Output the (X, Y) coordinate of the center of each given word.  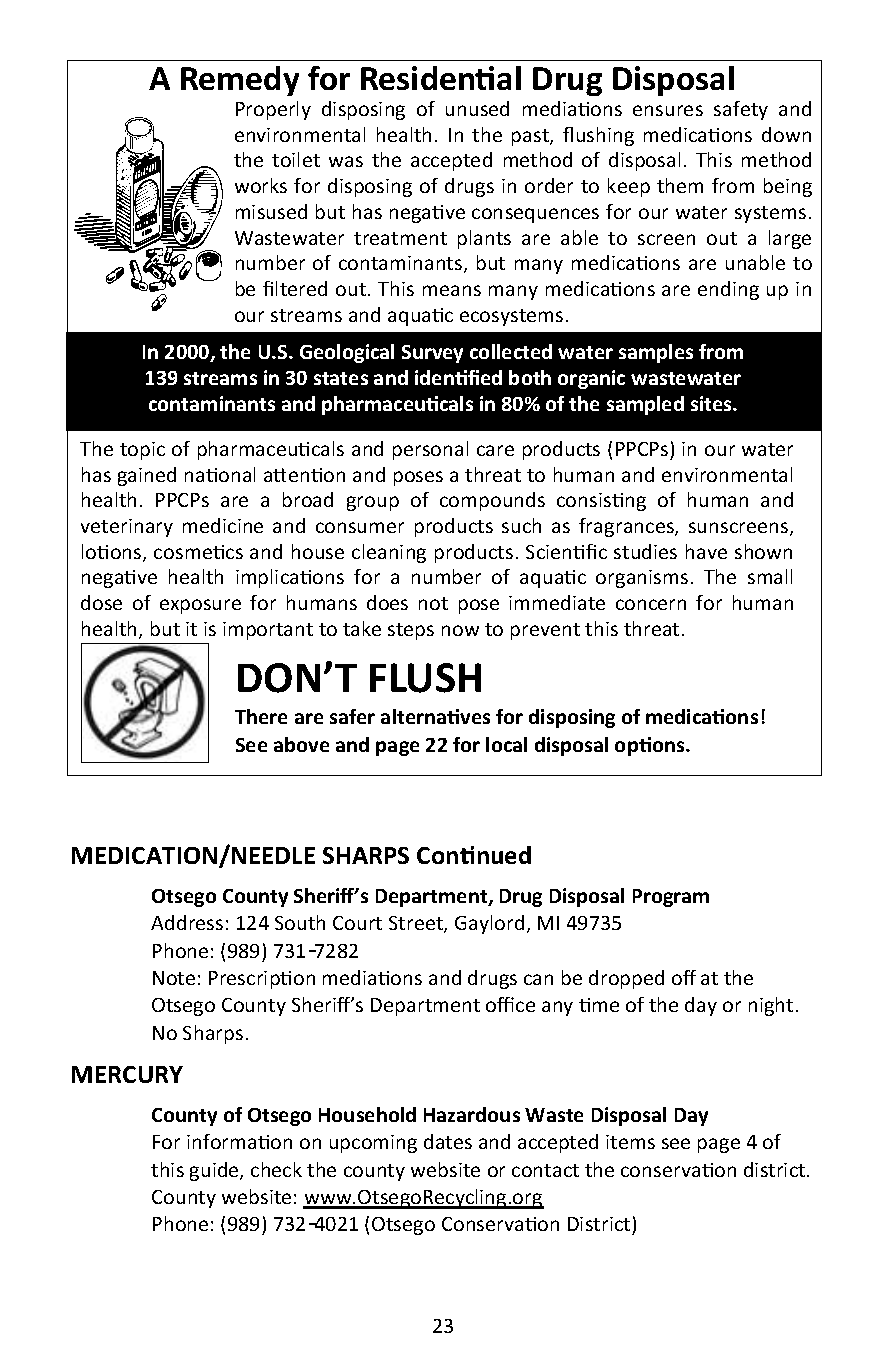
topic (142, 451)
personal (430, 450)
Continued (474, 855)
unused (477, 108)
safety (741, 110)
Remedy (240, 81)
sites (712, 403)
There (261, 716)
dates (448, 1141)
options (651, 746)
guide (215, 1171)
